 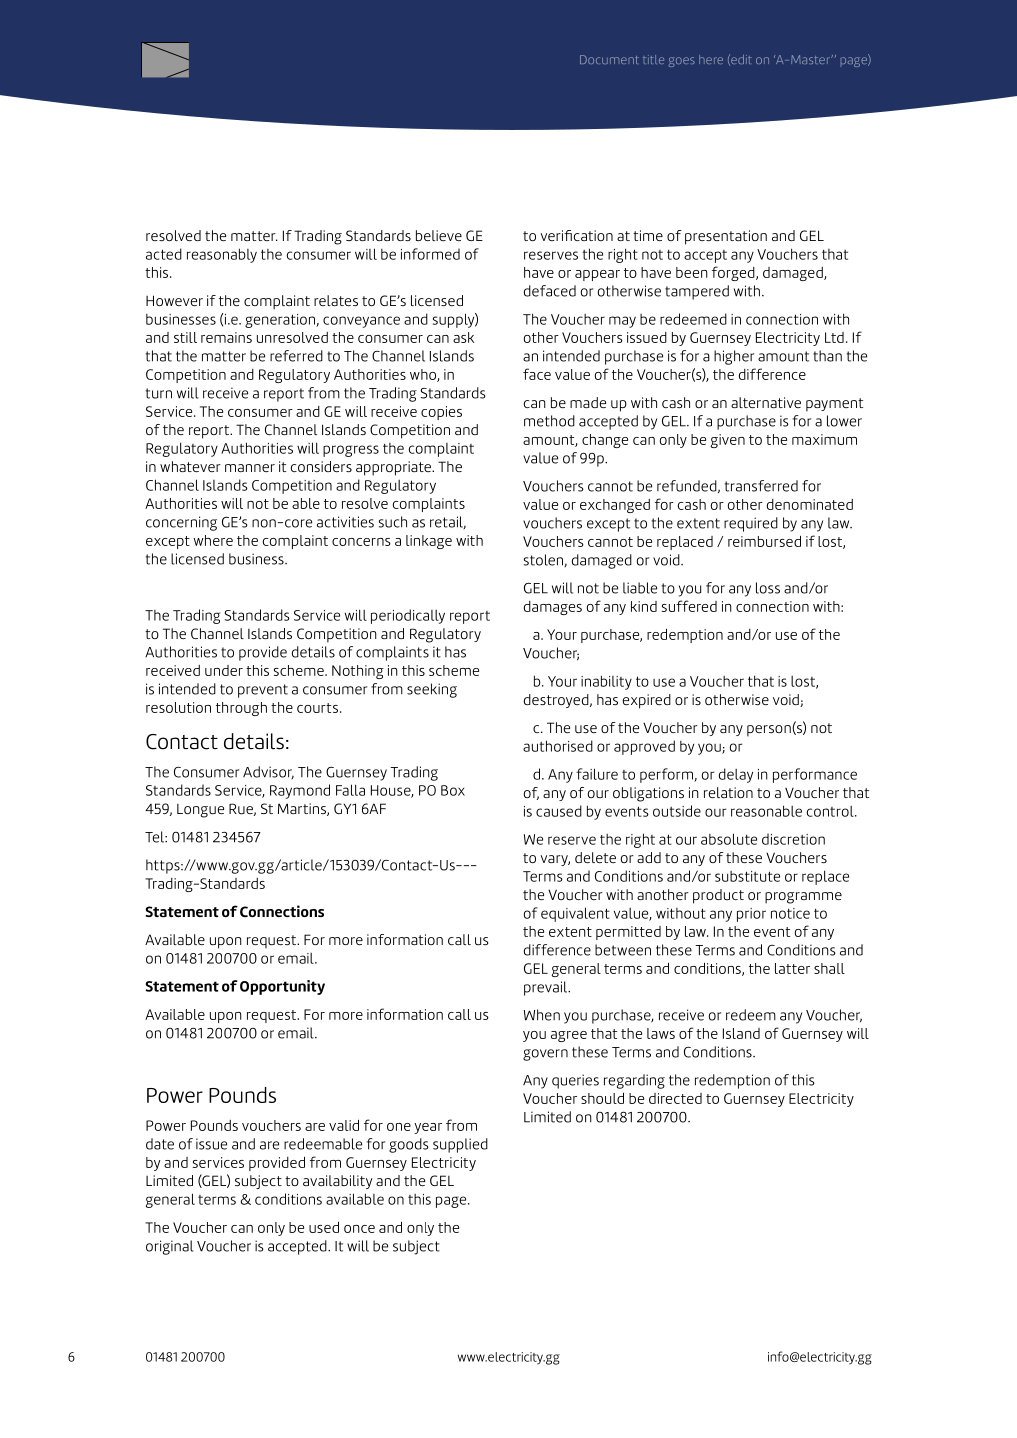 I want to click on supplied, so click(x=460, y=1145).
